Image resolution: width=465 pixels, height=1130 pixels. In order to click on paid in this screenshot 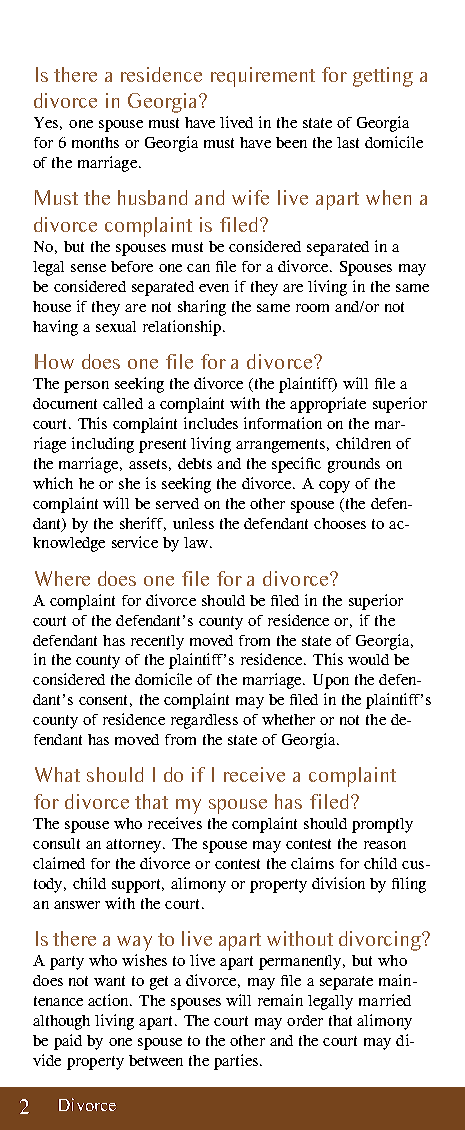, I will do `click(68, 1042)`.
